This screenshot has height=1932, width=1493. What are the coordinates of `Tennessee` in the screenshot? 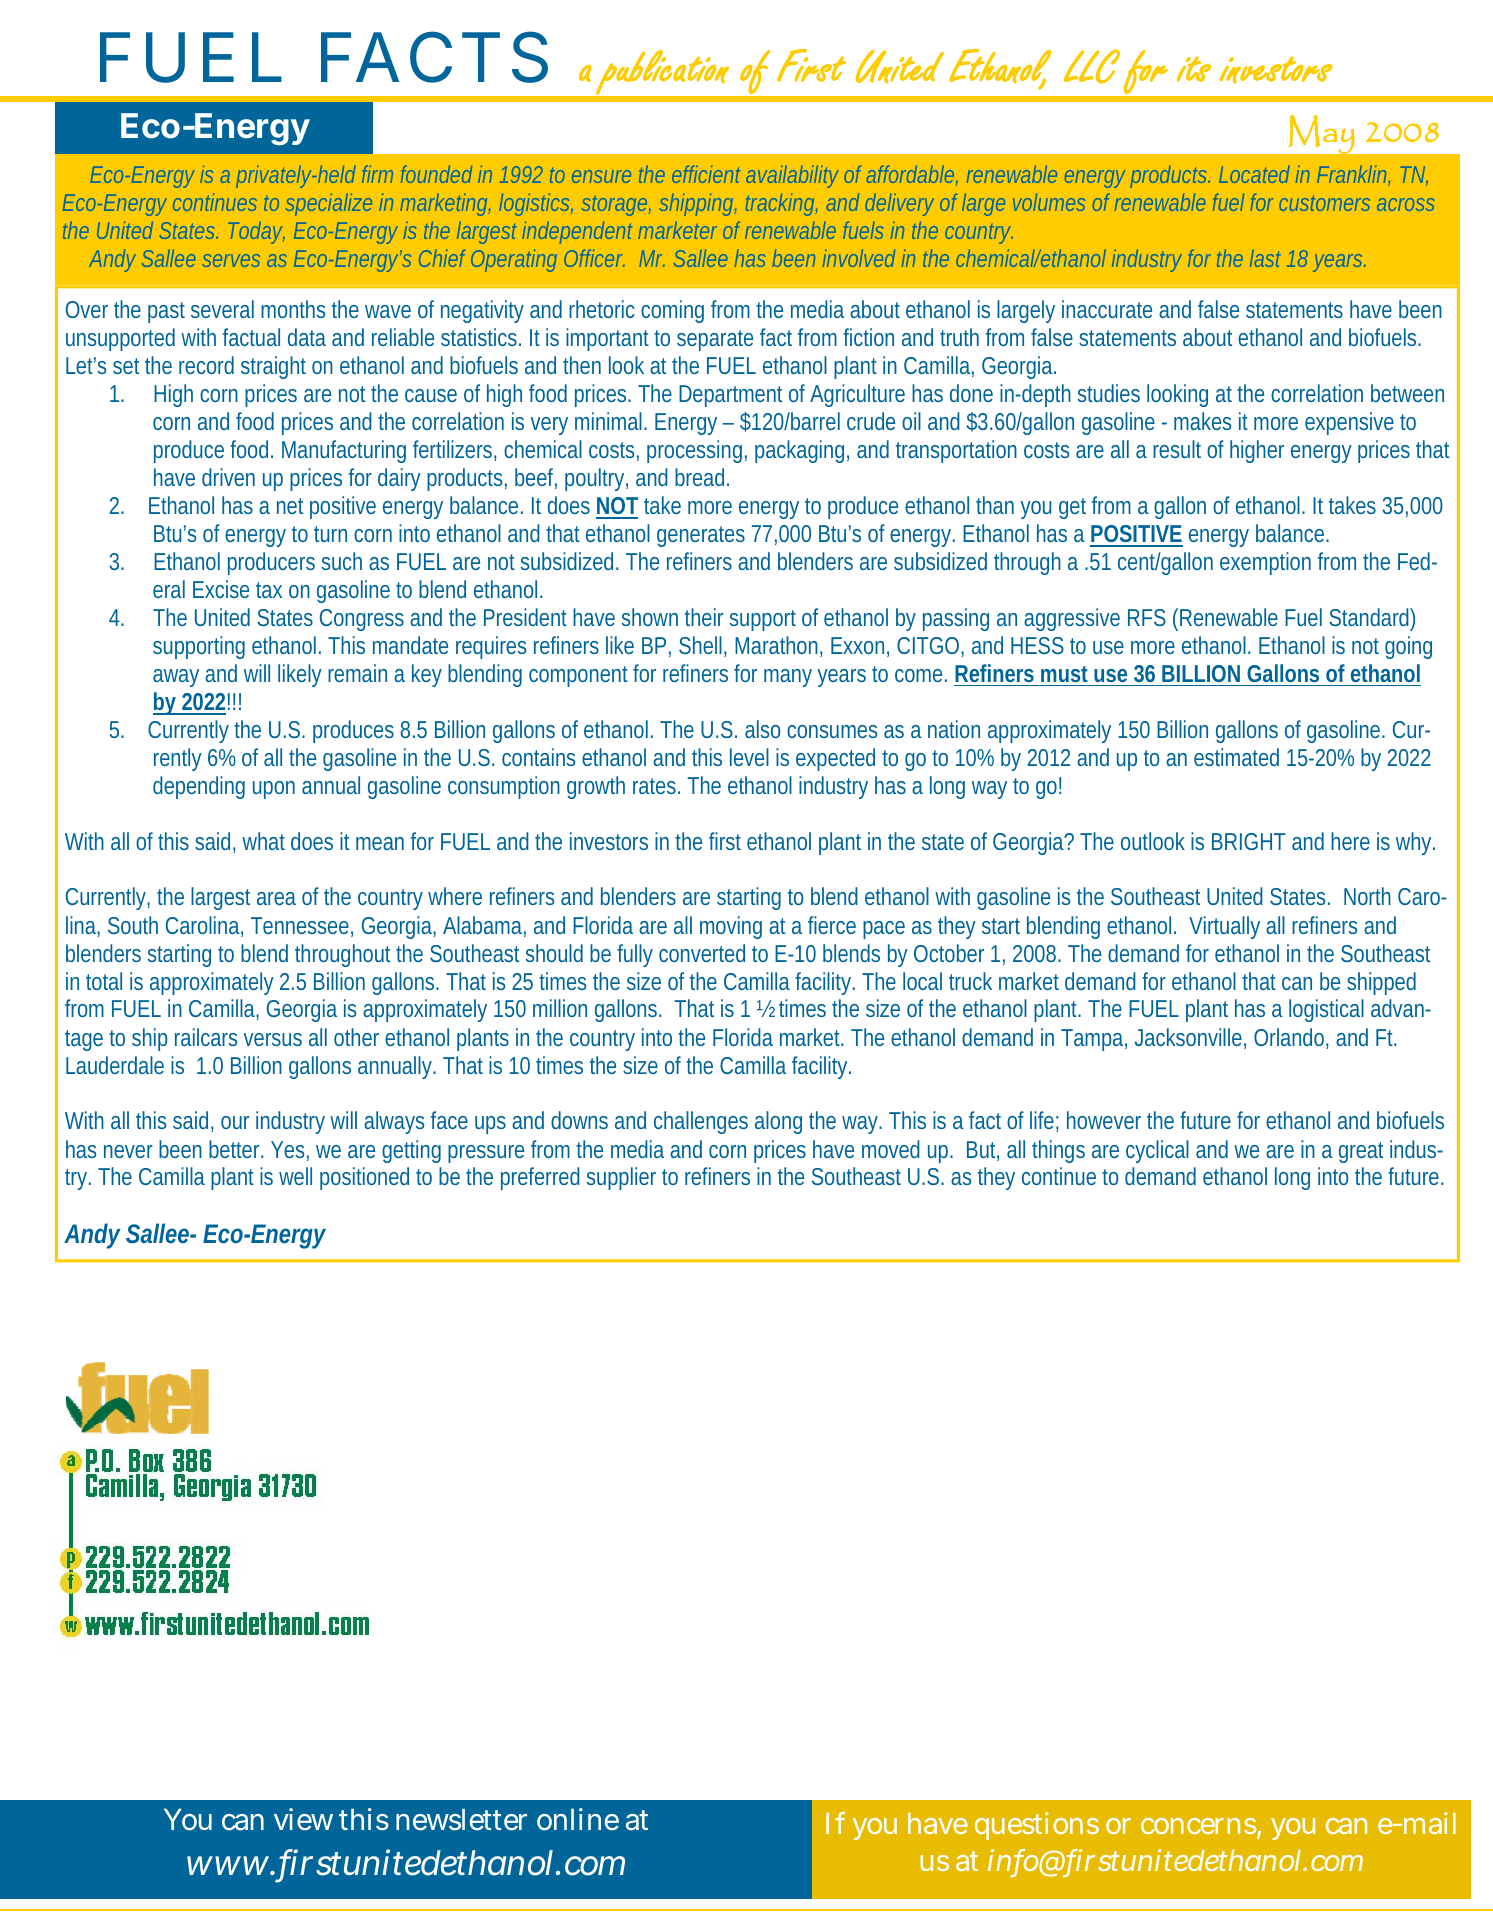 It's located at (302, 927).
